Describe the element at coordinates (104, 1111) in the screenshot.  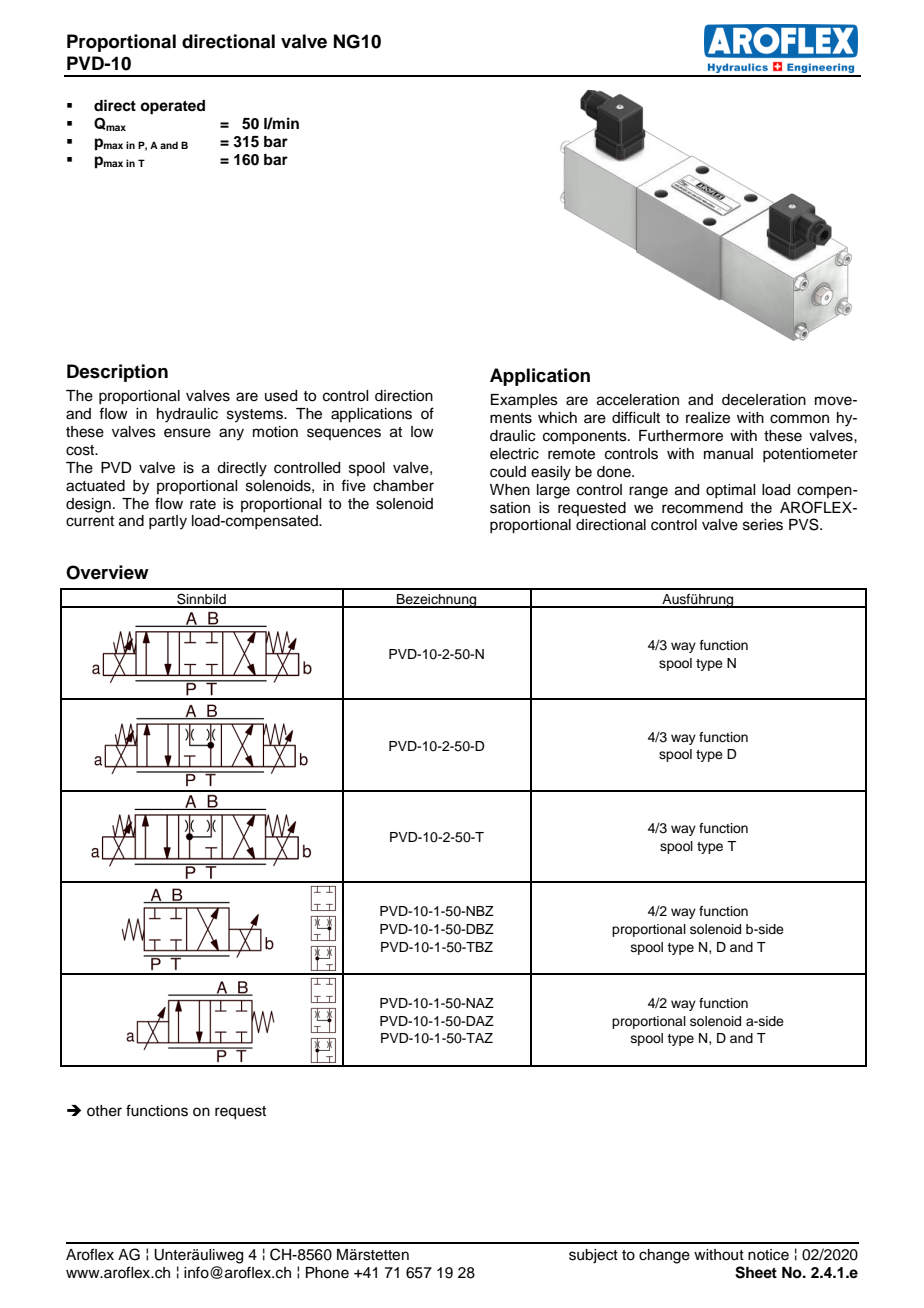
I see `other` at that location.
